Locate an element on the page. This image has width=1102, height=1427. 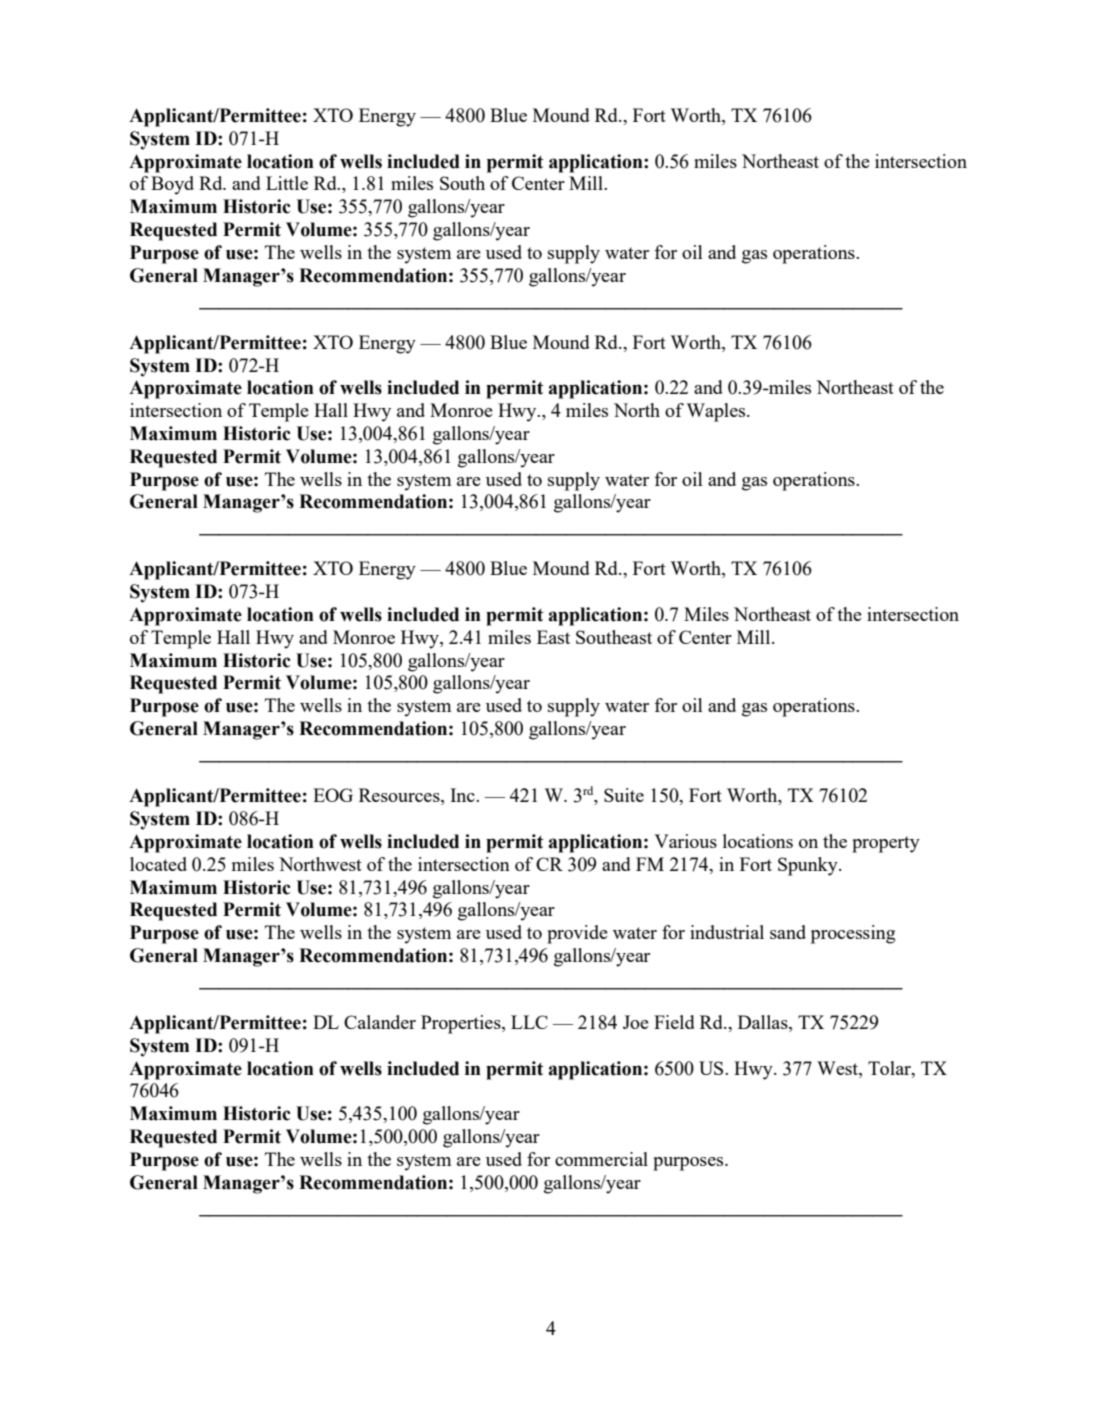
Various is located at coordinates (685, 841).
